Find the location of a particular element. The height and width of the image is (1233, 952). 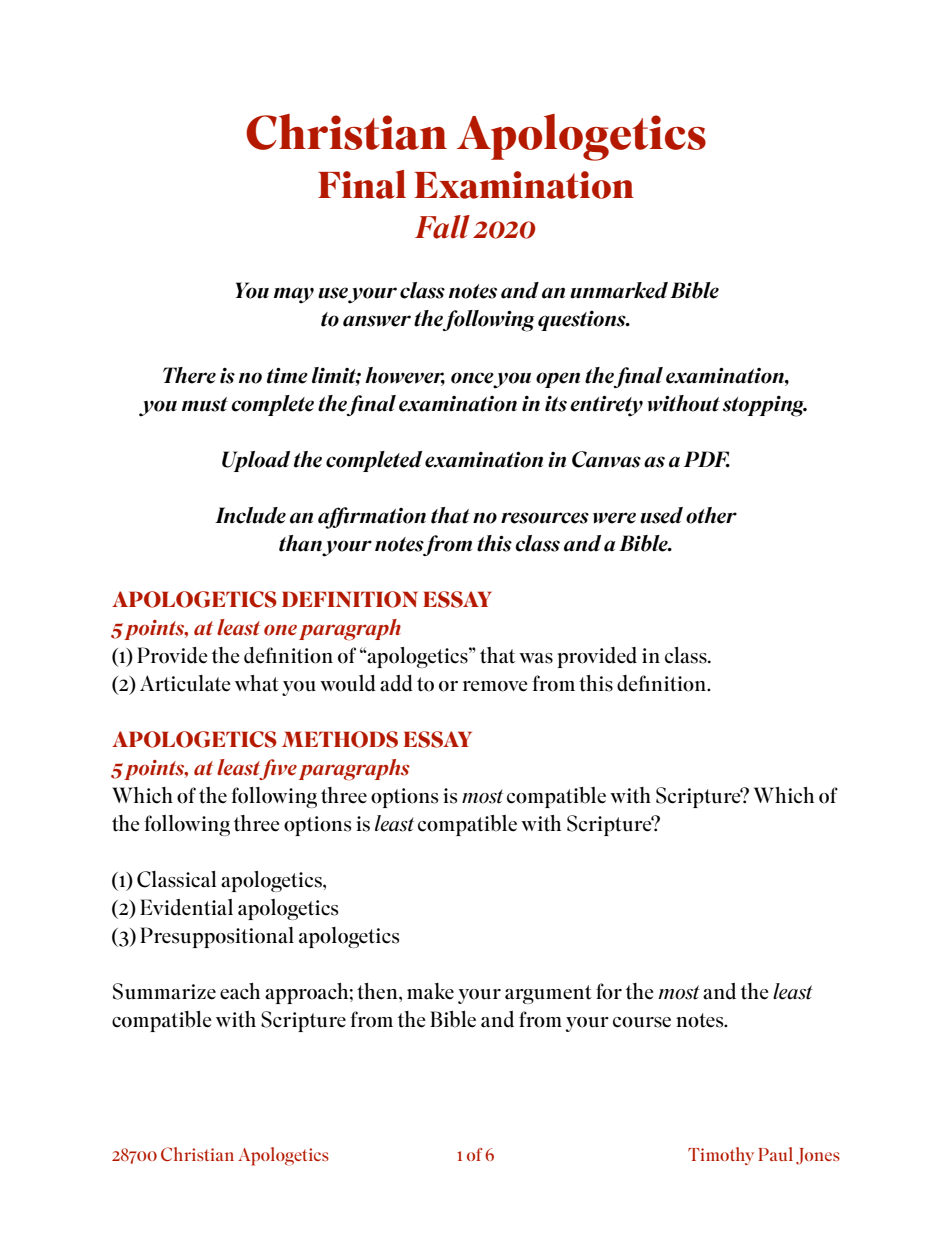

make is located at coordinates (430, 991).
